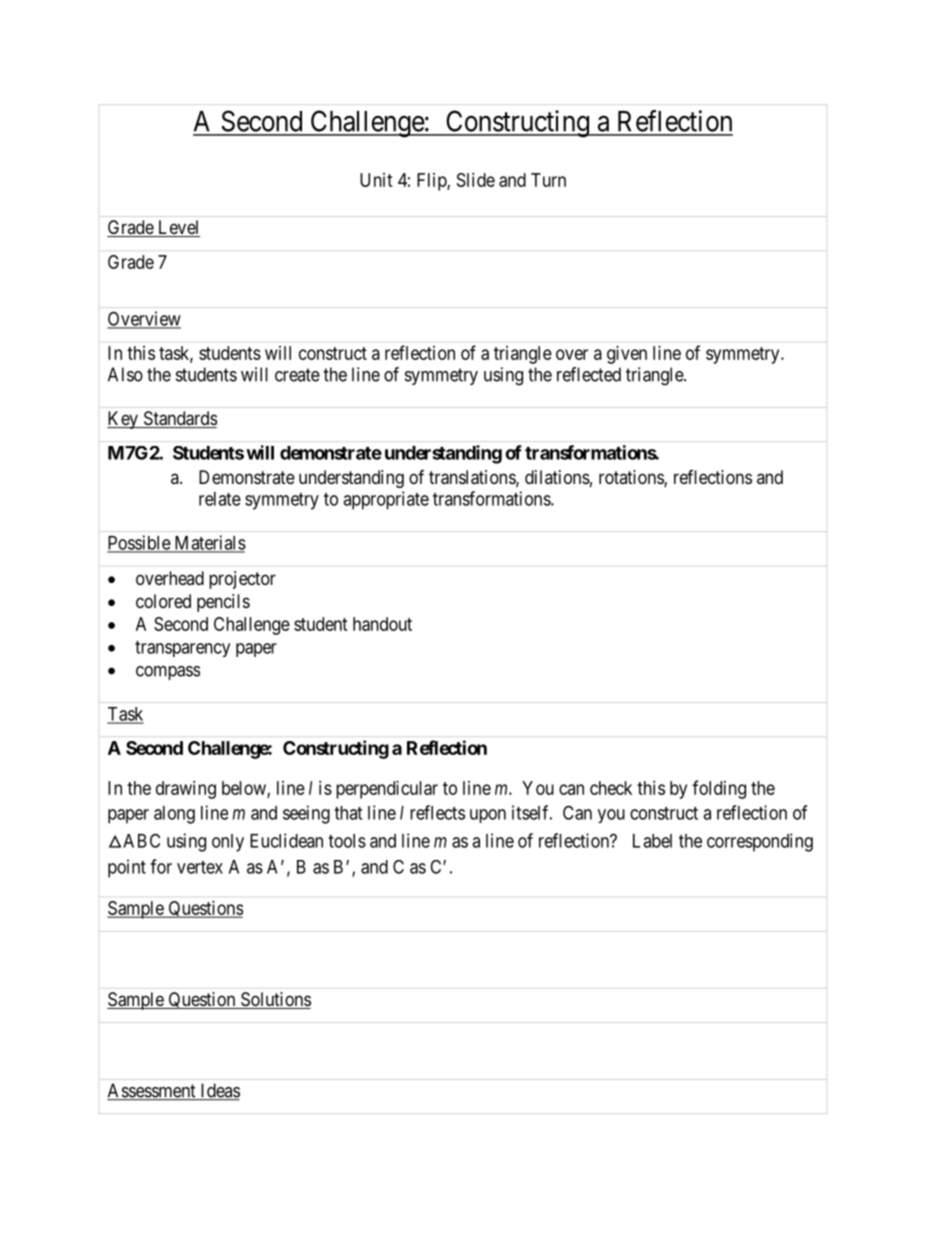 Image resolution: width=952 pixels, height=1233 pixels. What do you see at coordinates (200, 867) in the document?
I see `vertex` at bounding box center [200, 867].
